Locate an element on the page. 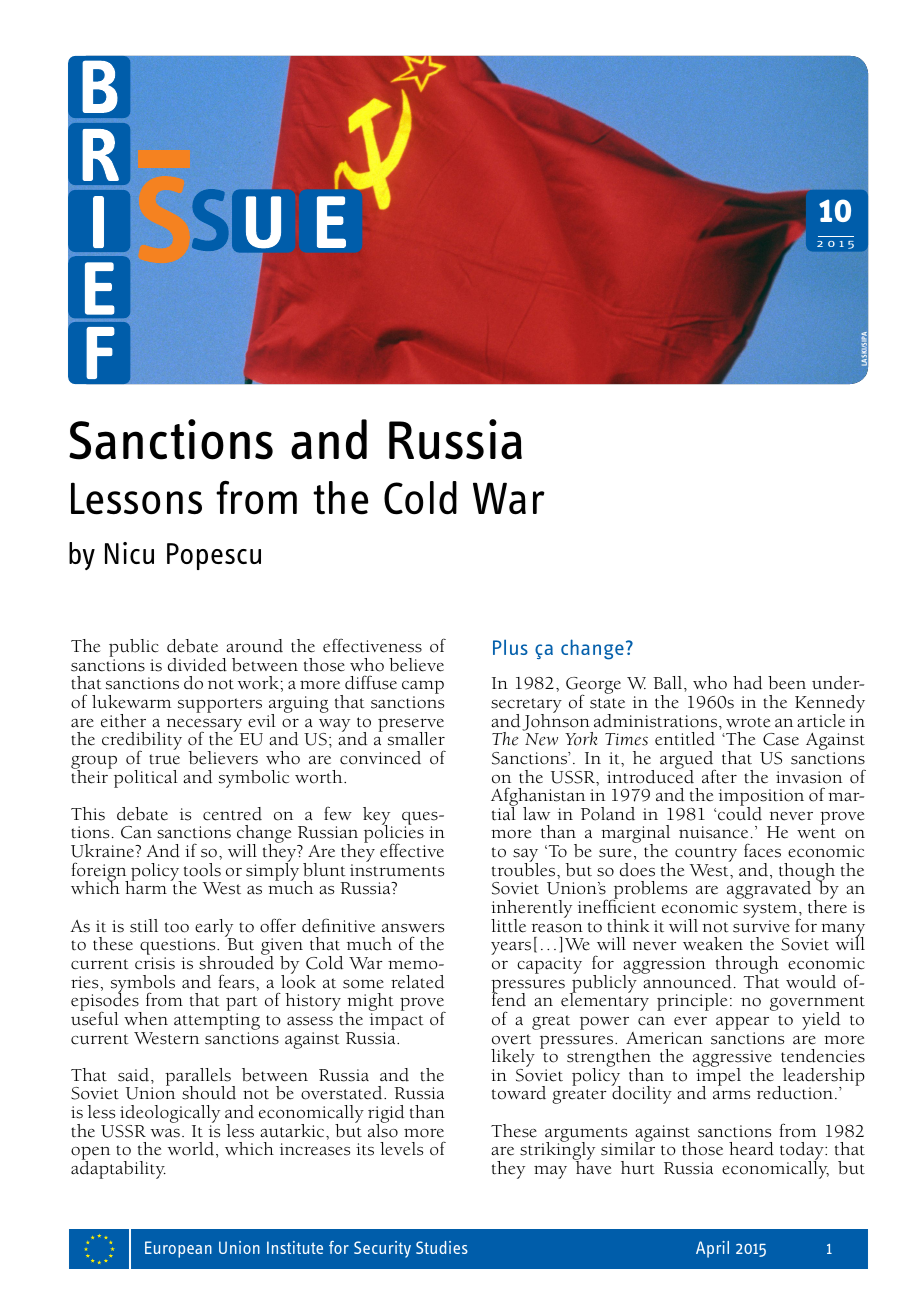 This page has height=1308, width=924. April is located at coordinates (712, 1249).
